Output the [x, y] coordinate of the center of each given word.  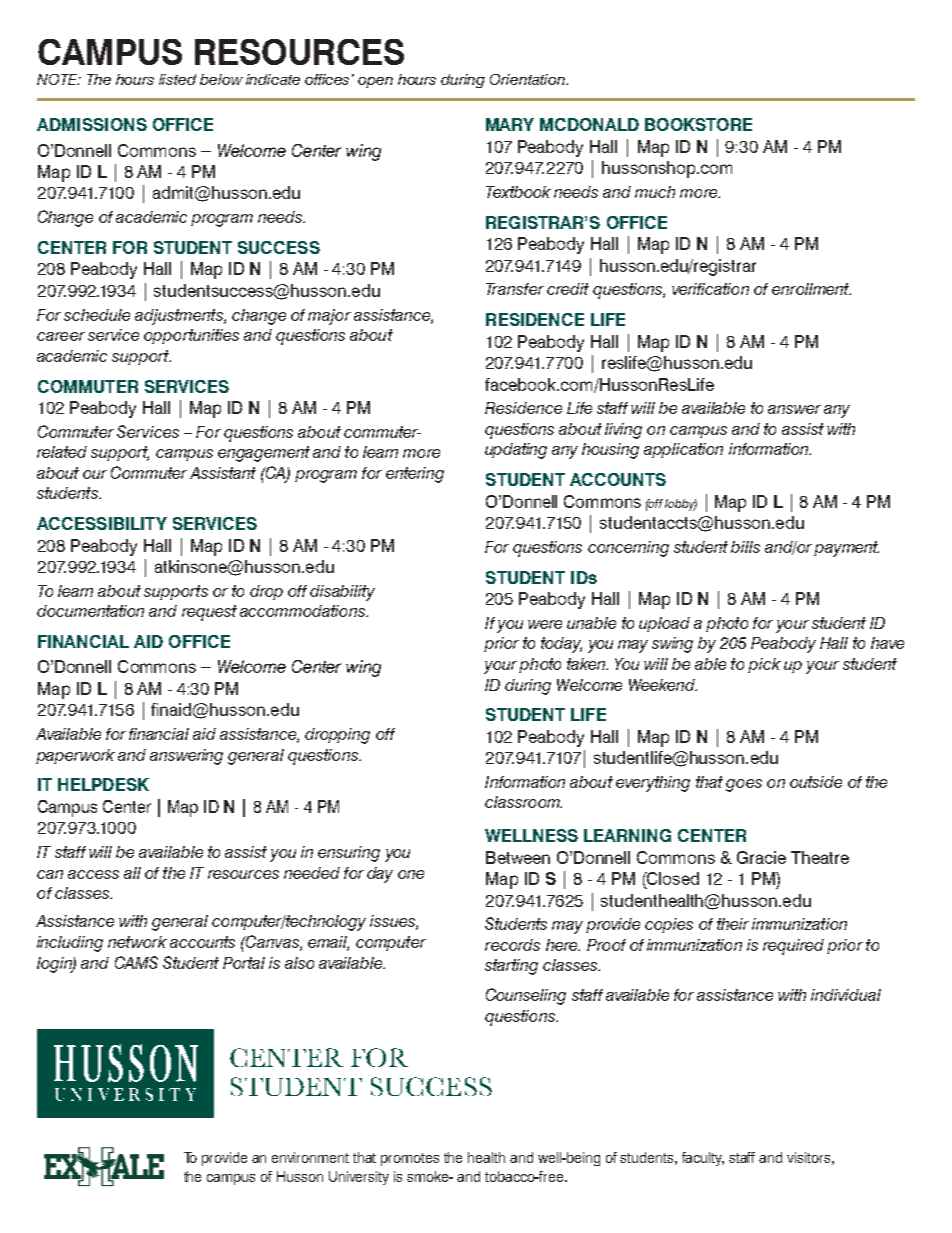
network [137, 942]
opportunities [191, 336]
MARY [510, 124]
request [209, 613]
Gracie [761, 857]
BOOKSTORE [698, 124]
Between [518, 857]
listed [177, 79]
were [545, 624]
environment [310, 1157]
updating [516, 451]
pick [764, 665]
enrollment [811, 289]
